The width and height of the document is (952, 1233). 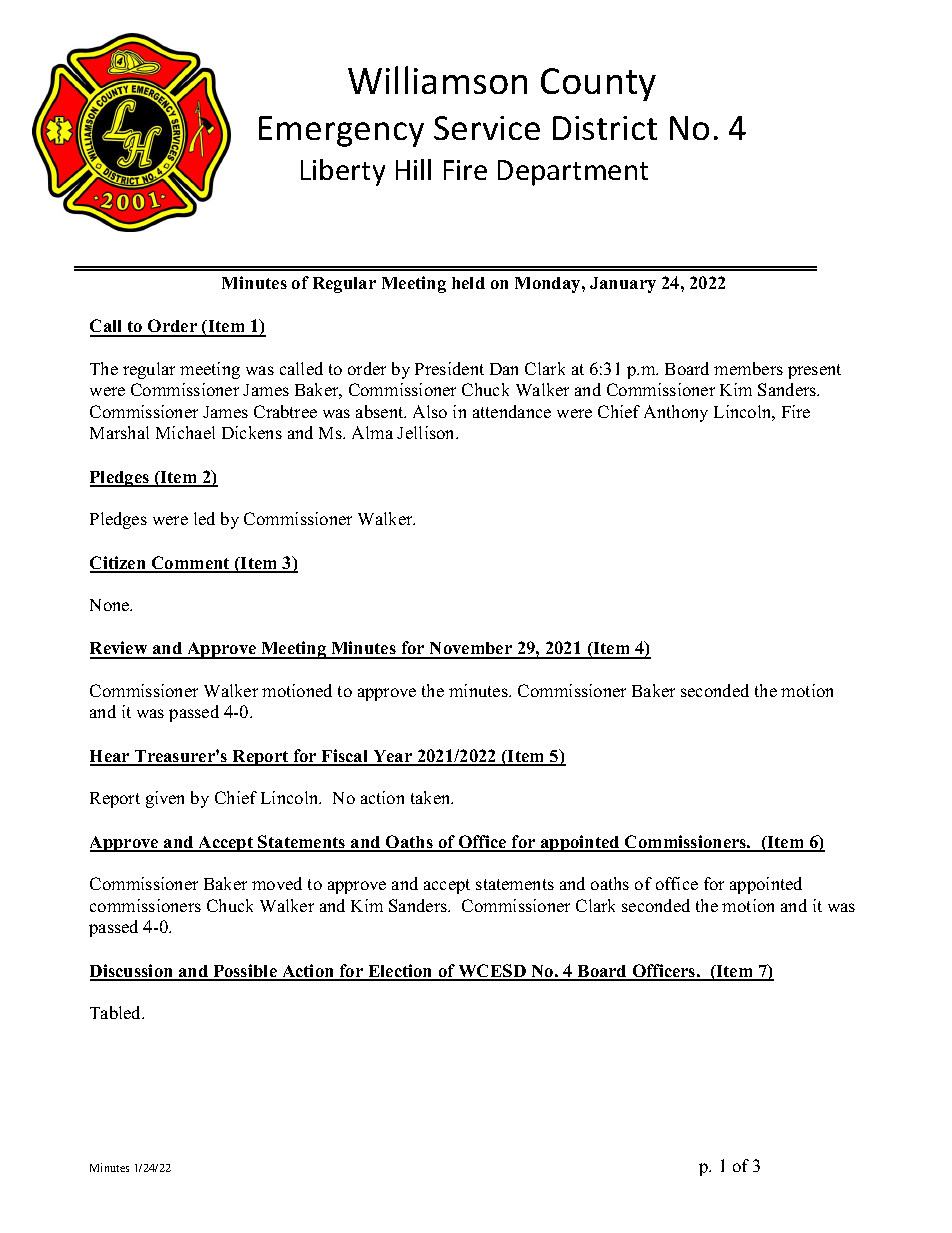 What do you see at coordinates (245, 972) in the document?
I see `Possible` at bounding box center [245, 972].
